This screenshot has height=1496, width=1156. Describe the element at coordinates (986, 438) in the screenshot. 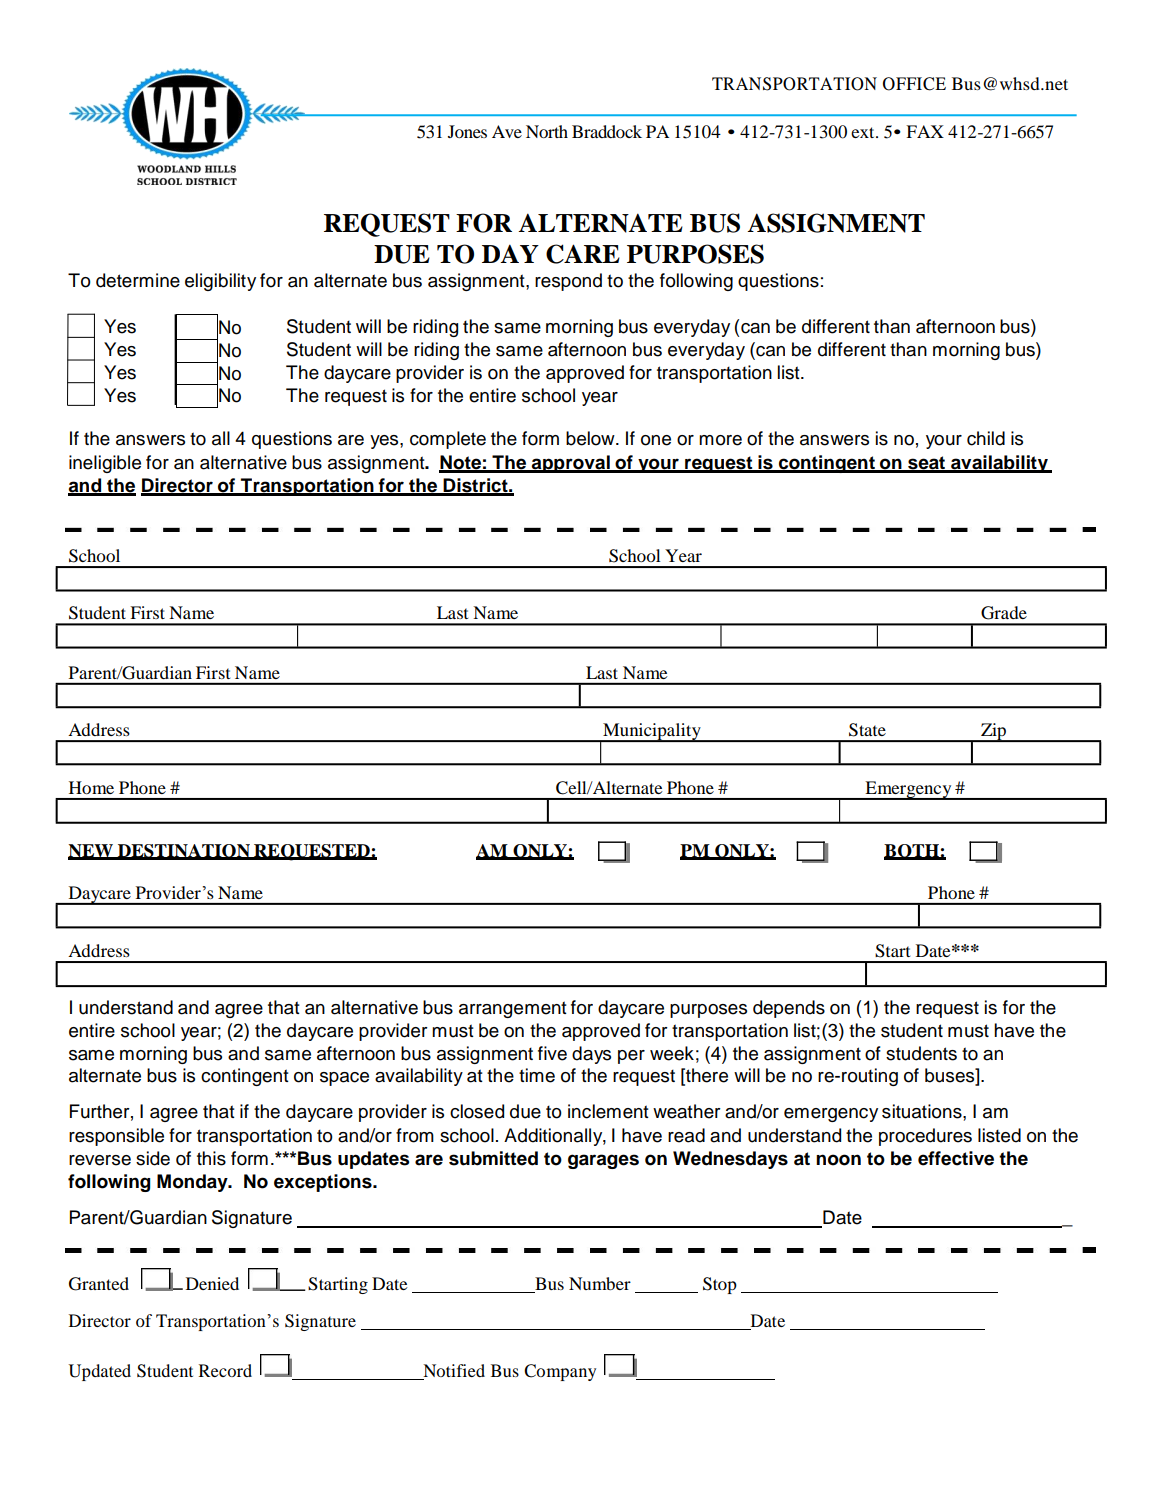

I see `child` at that location.
